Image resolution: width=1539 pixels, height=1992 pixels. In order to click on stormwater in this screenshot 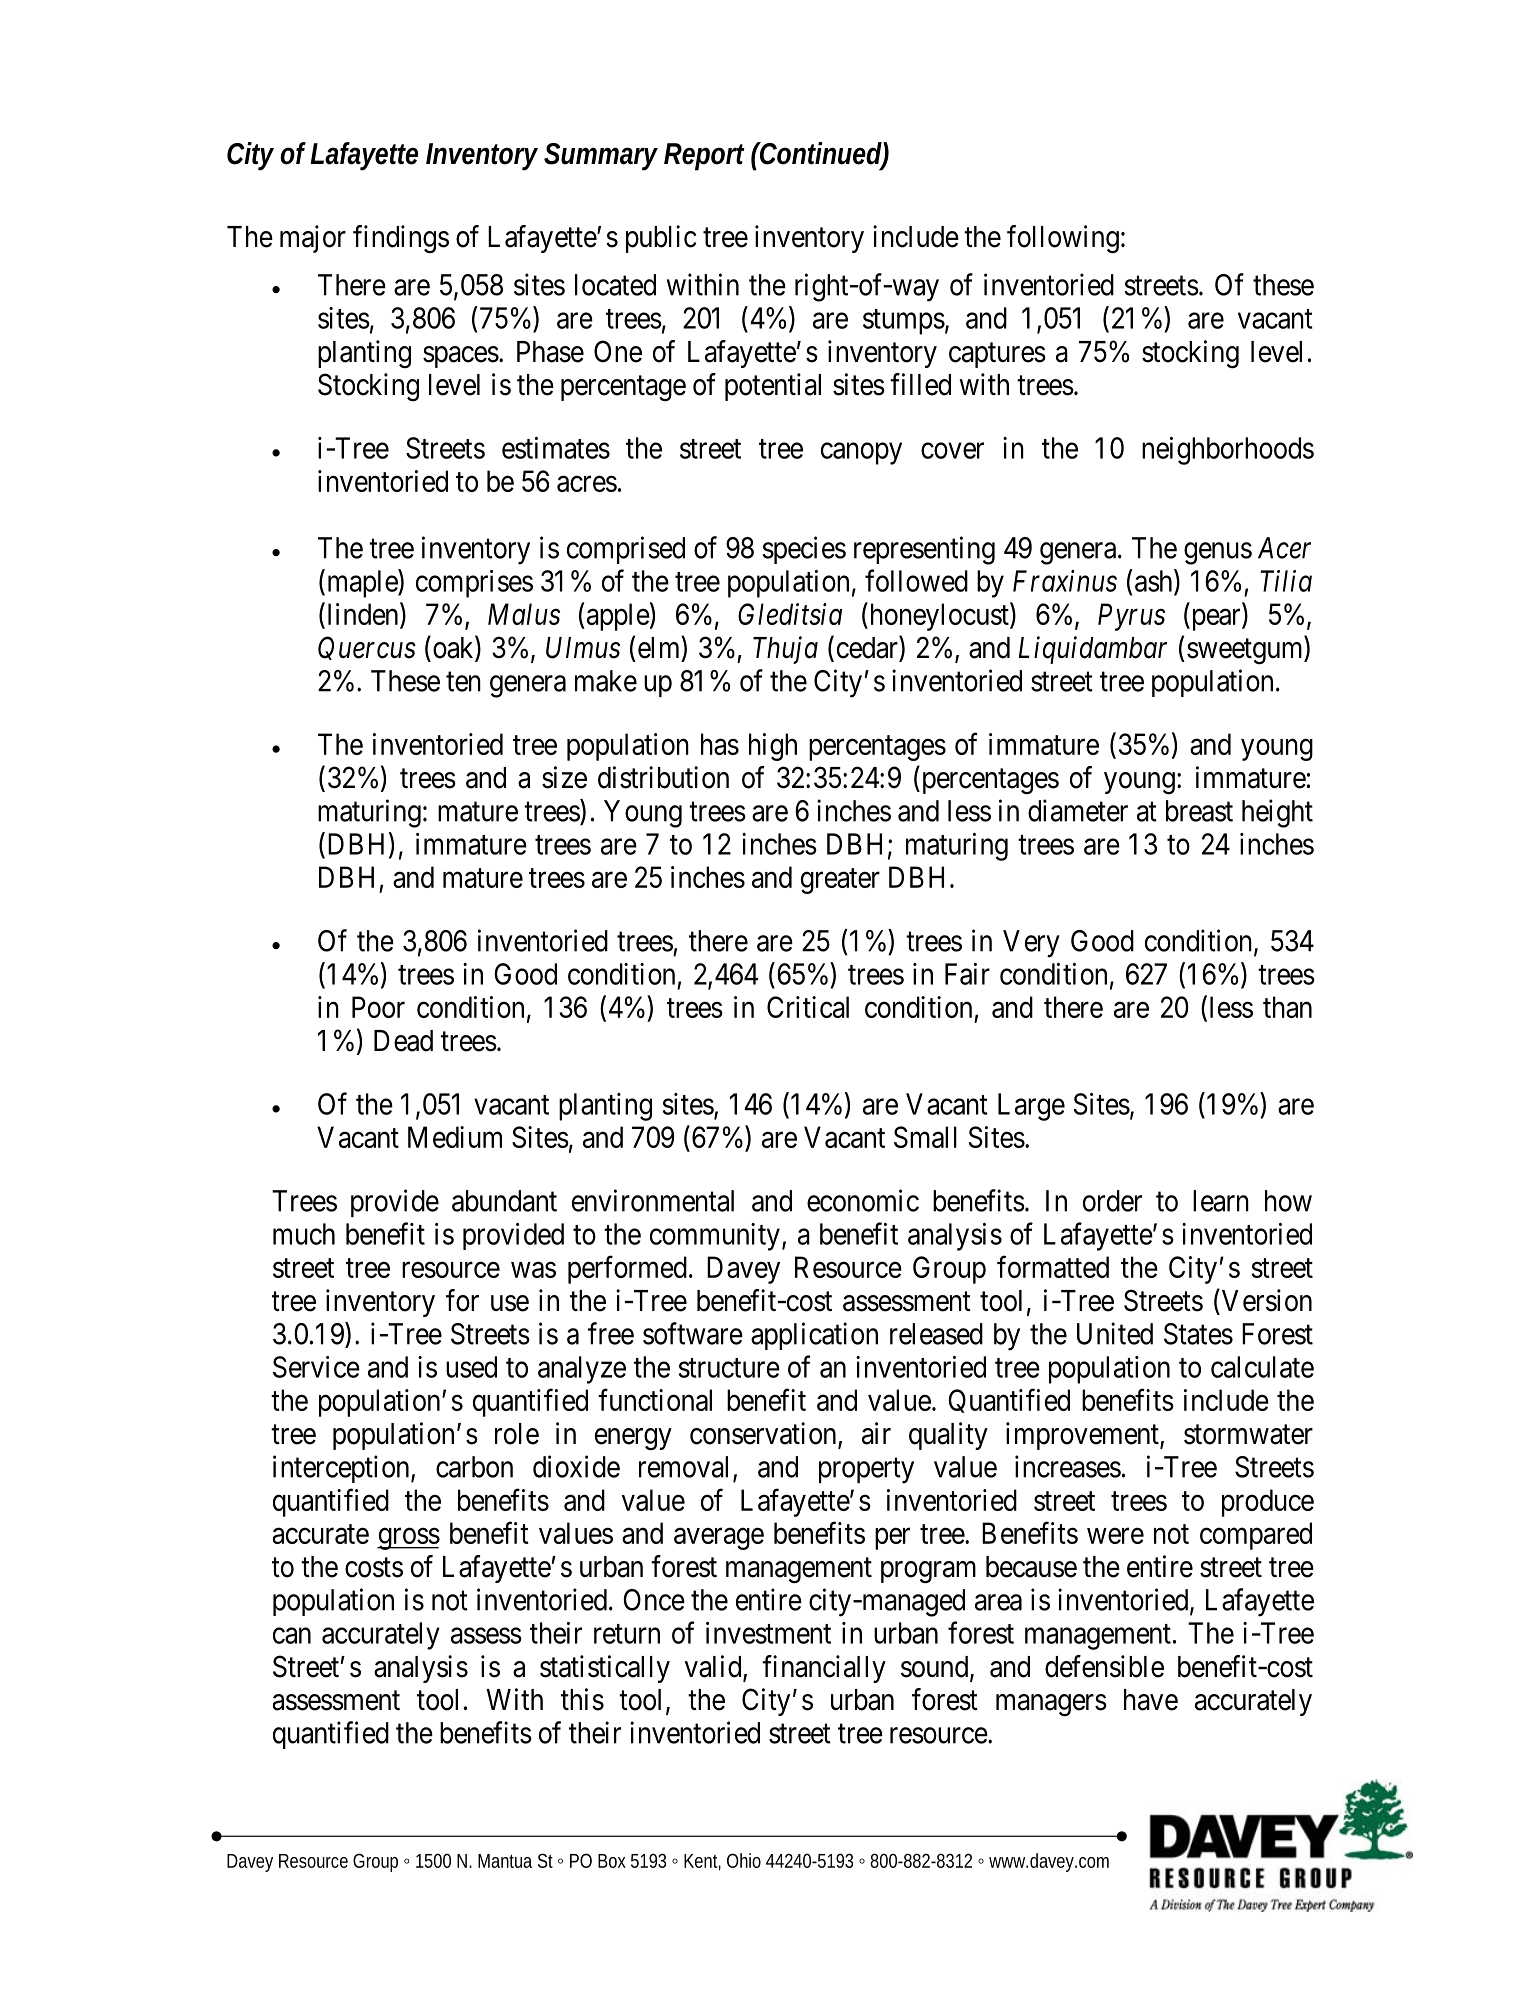, I will do `click(1248, 1435)`.
